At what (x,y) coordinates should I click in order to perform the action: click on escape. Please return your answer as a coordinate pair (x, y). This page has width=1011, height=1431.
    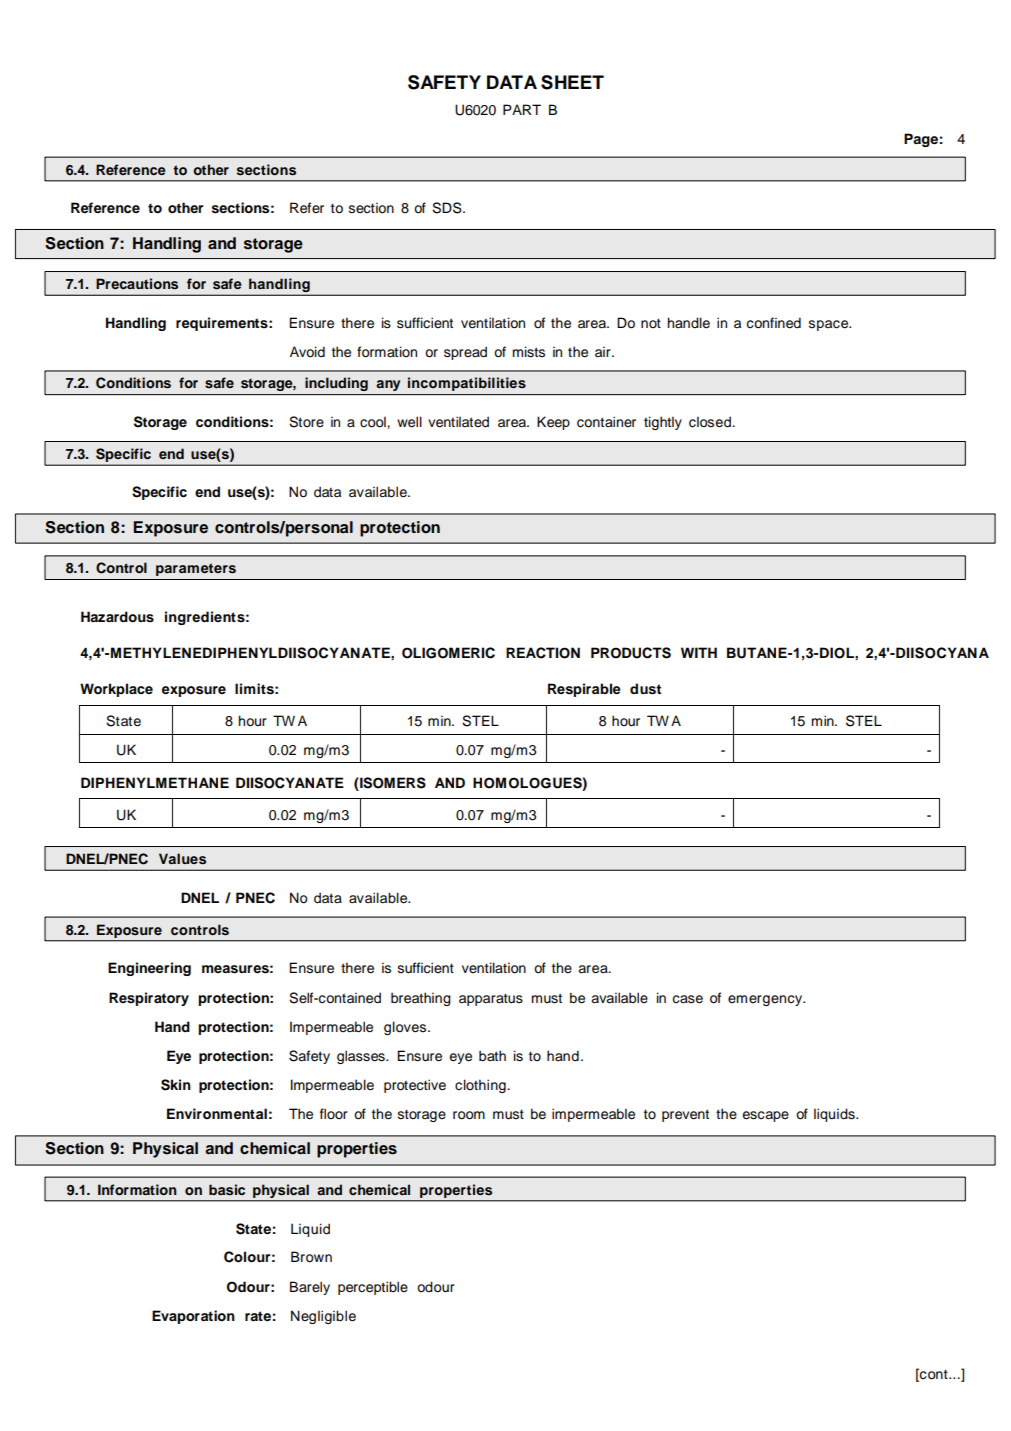
    Looking at the image, I should click on (766, 1116).
